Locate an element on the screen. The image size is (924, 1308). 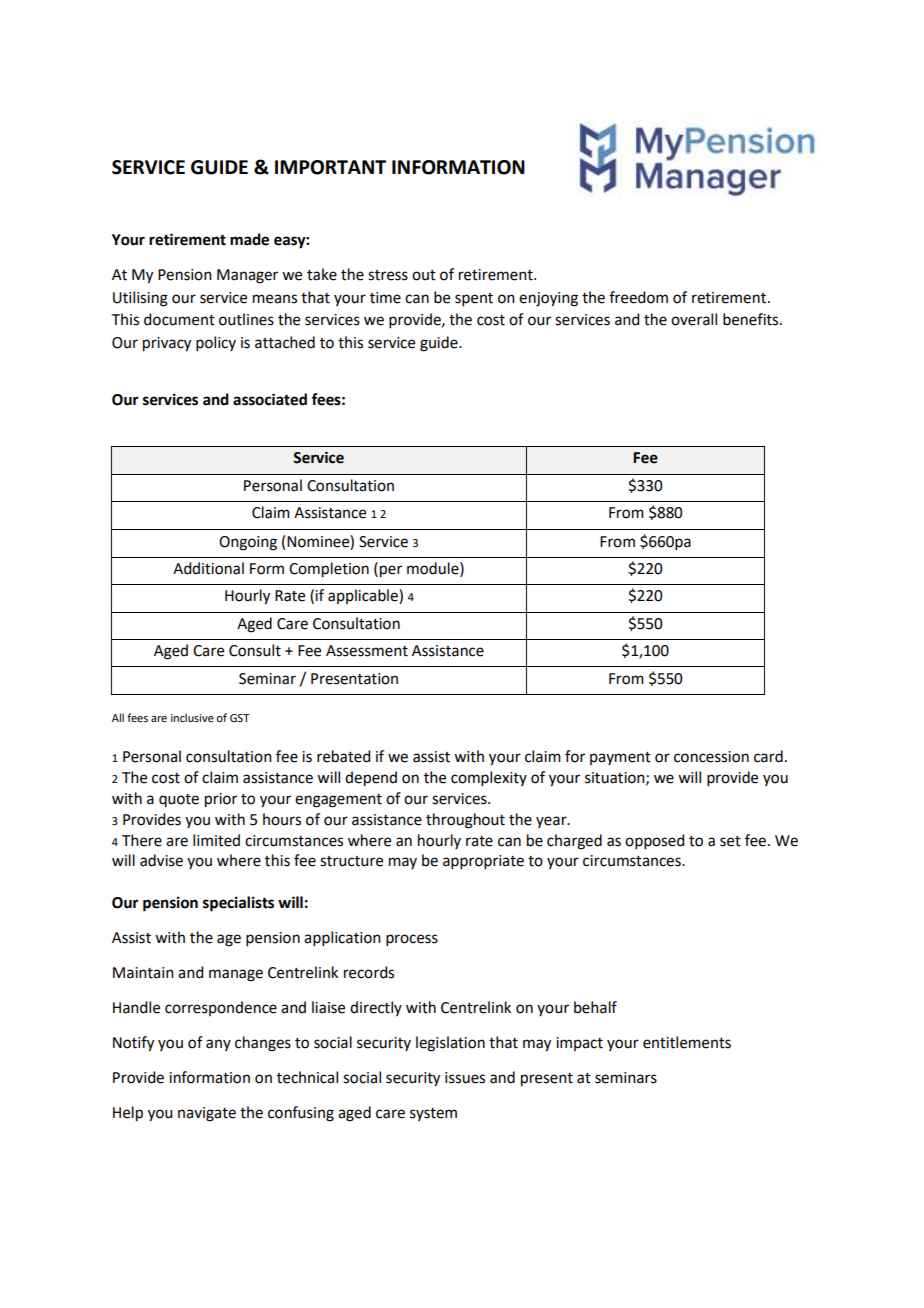
policy is located at coordinates (216, 343).
